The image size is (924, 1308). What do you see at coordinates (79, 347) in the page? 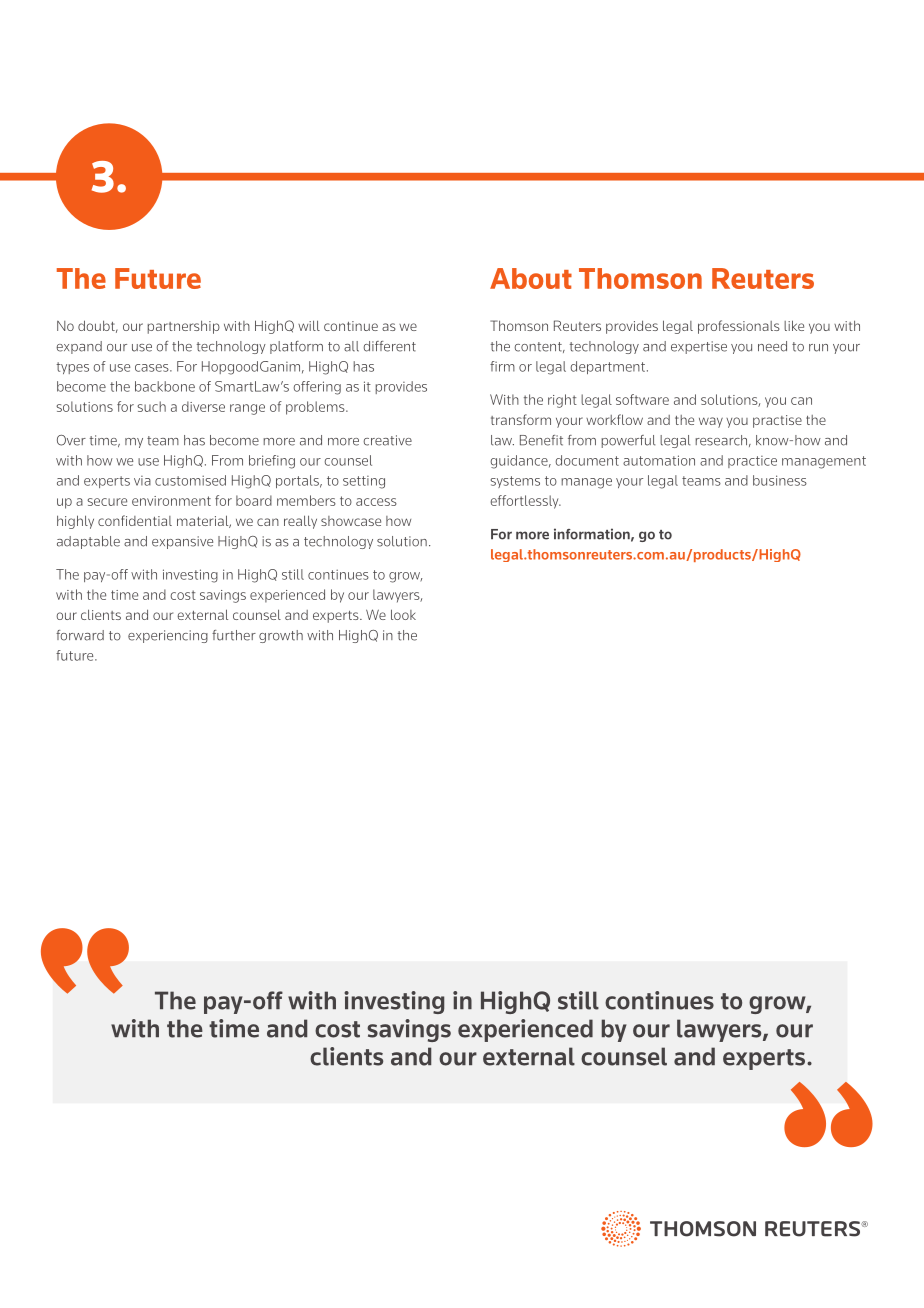
I see `expand` at bounding box center [79, 347].
